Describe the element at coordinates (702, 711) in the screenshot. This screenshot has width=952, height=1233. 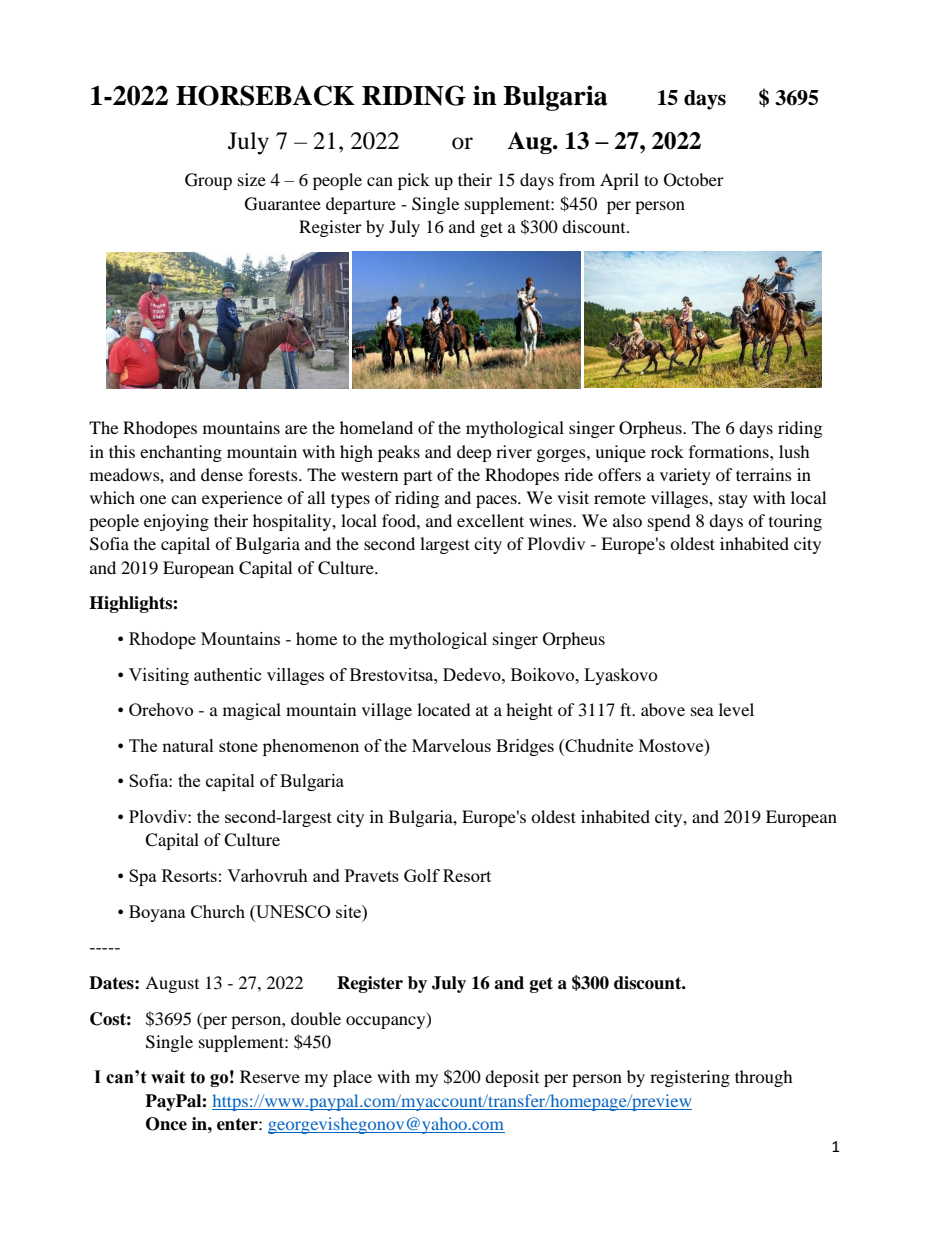
I see `sea` at that location.
